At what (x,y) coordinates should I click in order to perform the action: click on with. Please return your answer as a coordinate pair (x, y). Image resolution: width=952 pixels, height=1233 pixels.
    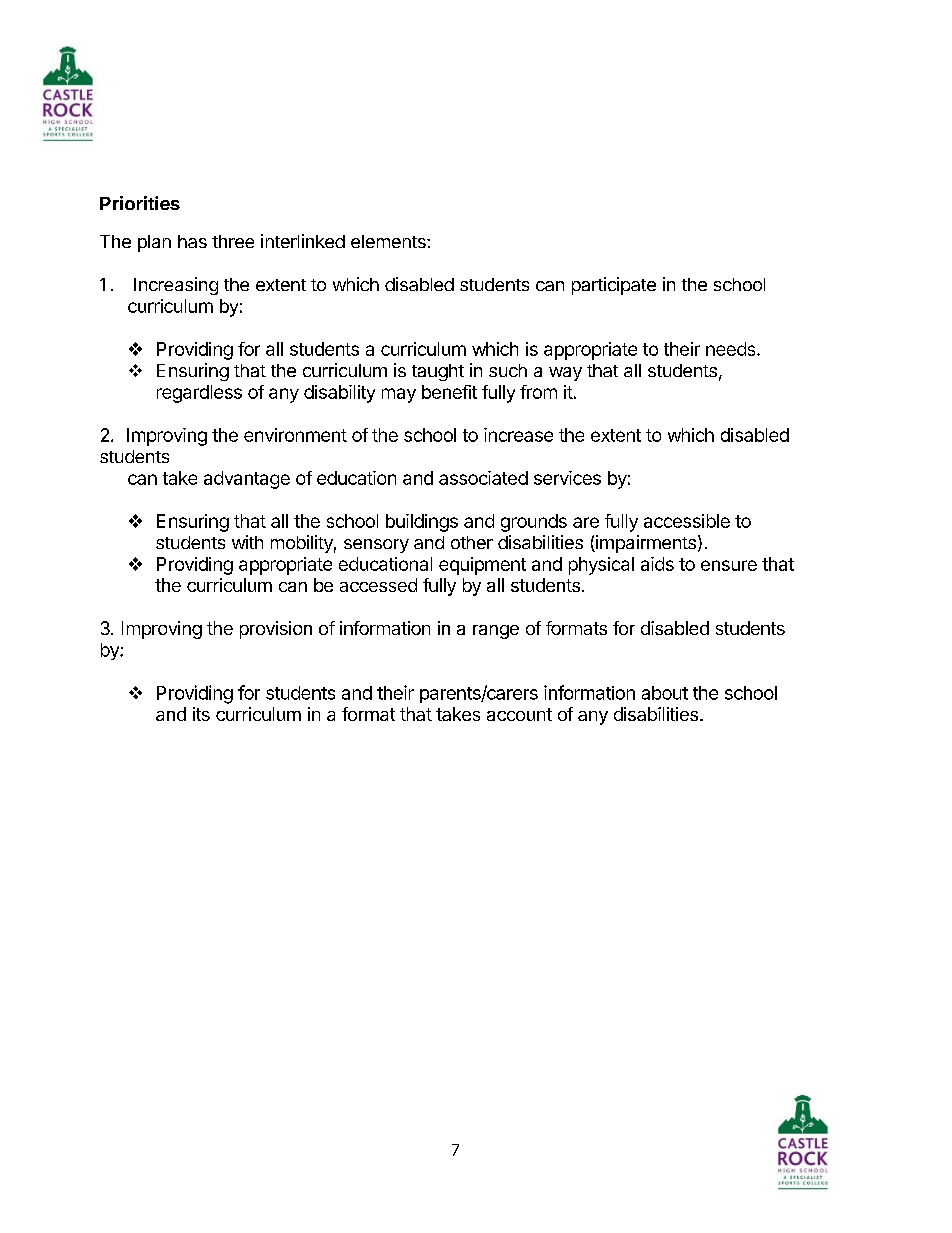
    Looking at the image, I should click on (247, 542).
